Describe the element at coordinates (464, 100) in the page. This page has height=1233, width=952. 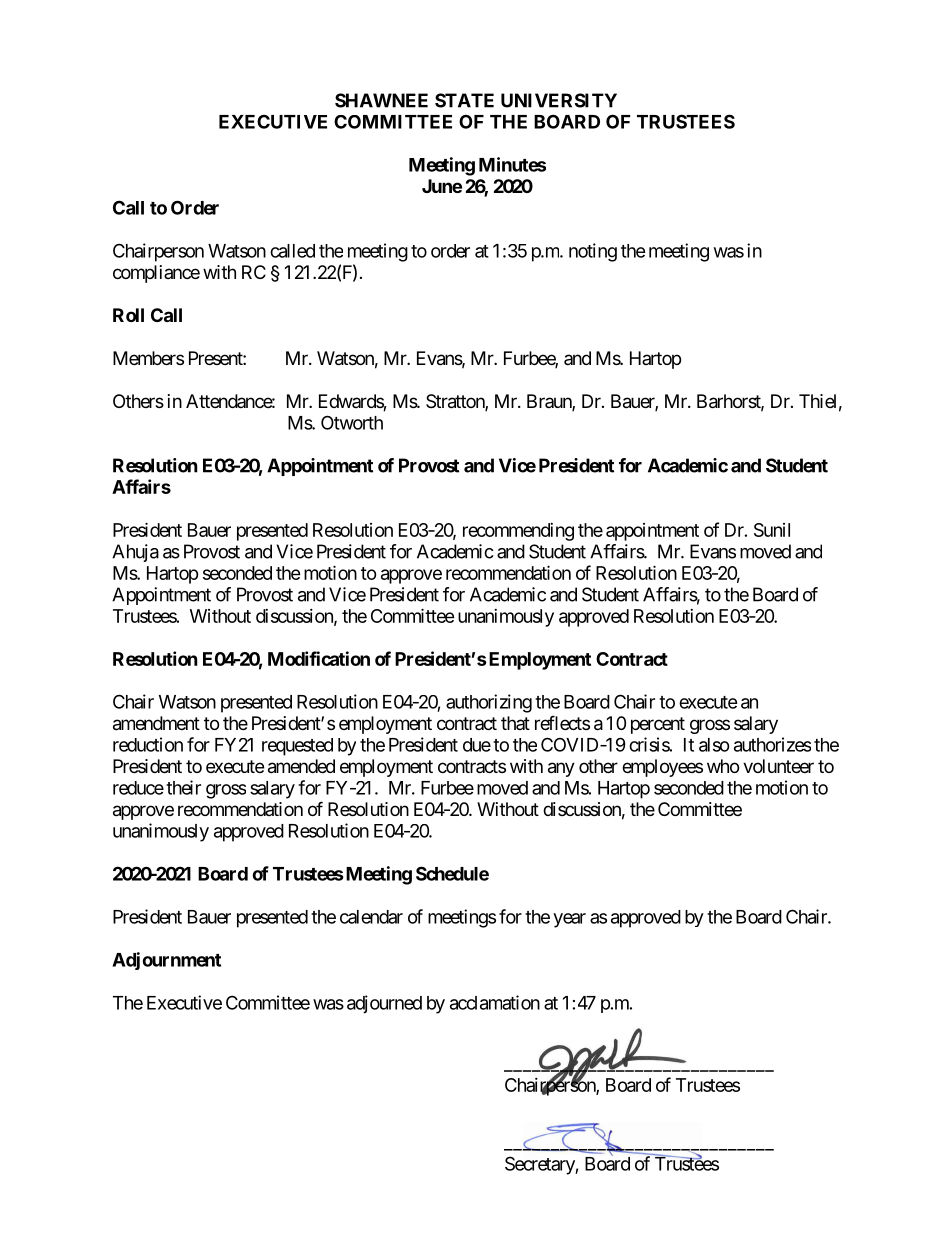
I see `STATE` at that location.
